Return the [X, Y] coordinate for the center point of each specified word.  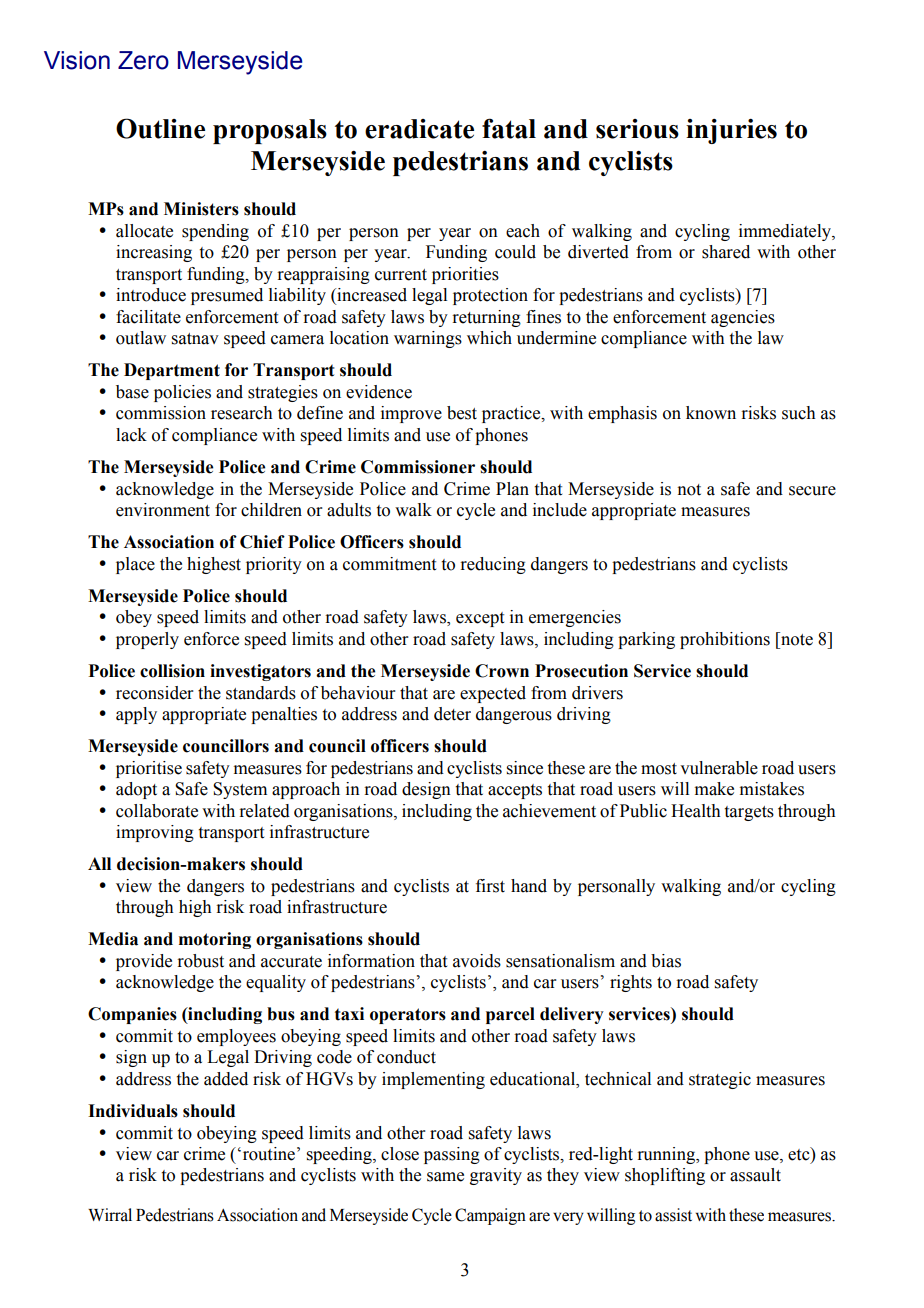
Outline [160, 128]
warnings [428, 339]
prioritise [149, 769]
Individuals [133, 1111]
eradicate [419, 129]
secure [812, 491]
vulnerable [719, 768]
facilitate [148, 317]
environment [163, 510]
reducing [493, 565]
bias [666, 961]
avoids [477, 961]
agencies [743, 318]
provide [144, 962]
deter [452, 714]
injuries [731, 131]
